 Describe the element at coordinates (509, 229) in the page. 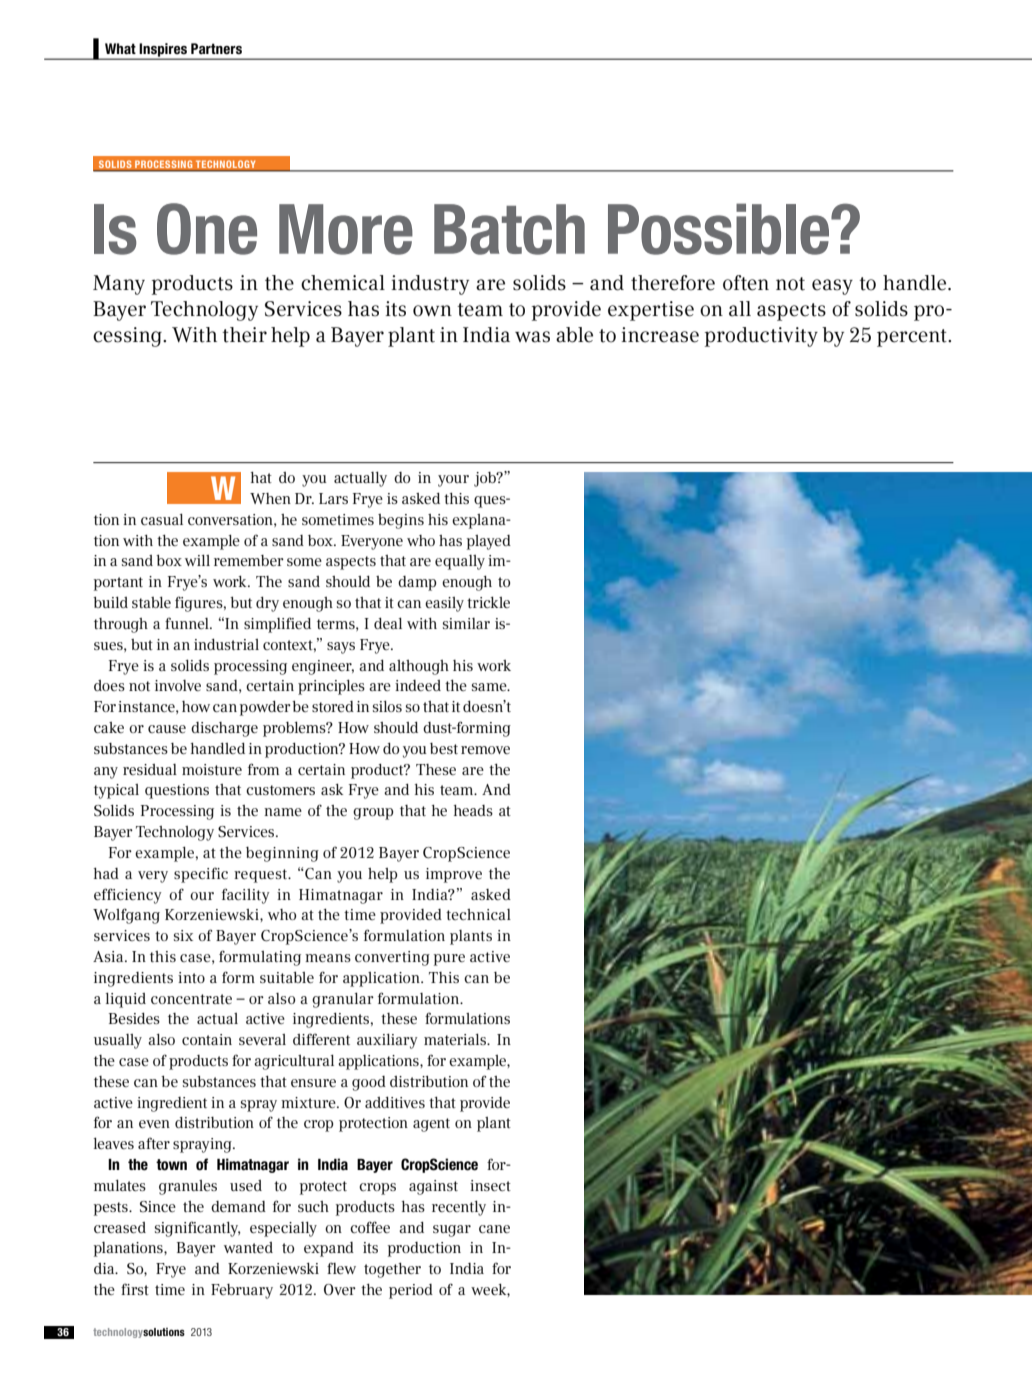

I see `Batch` at that location.
